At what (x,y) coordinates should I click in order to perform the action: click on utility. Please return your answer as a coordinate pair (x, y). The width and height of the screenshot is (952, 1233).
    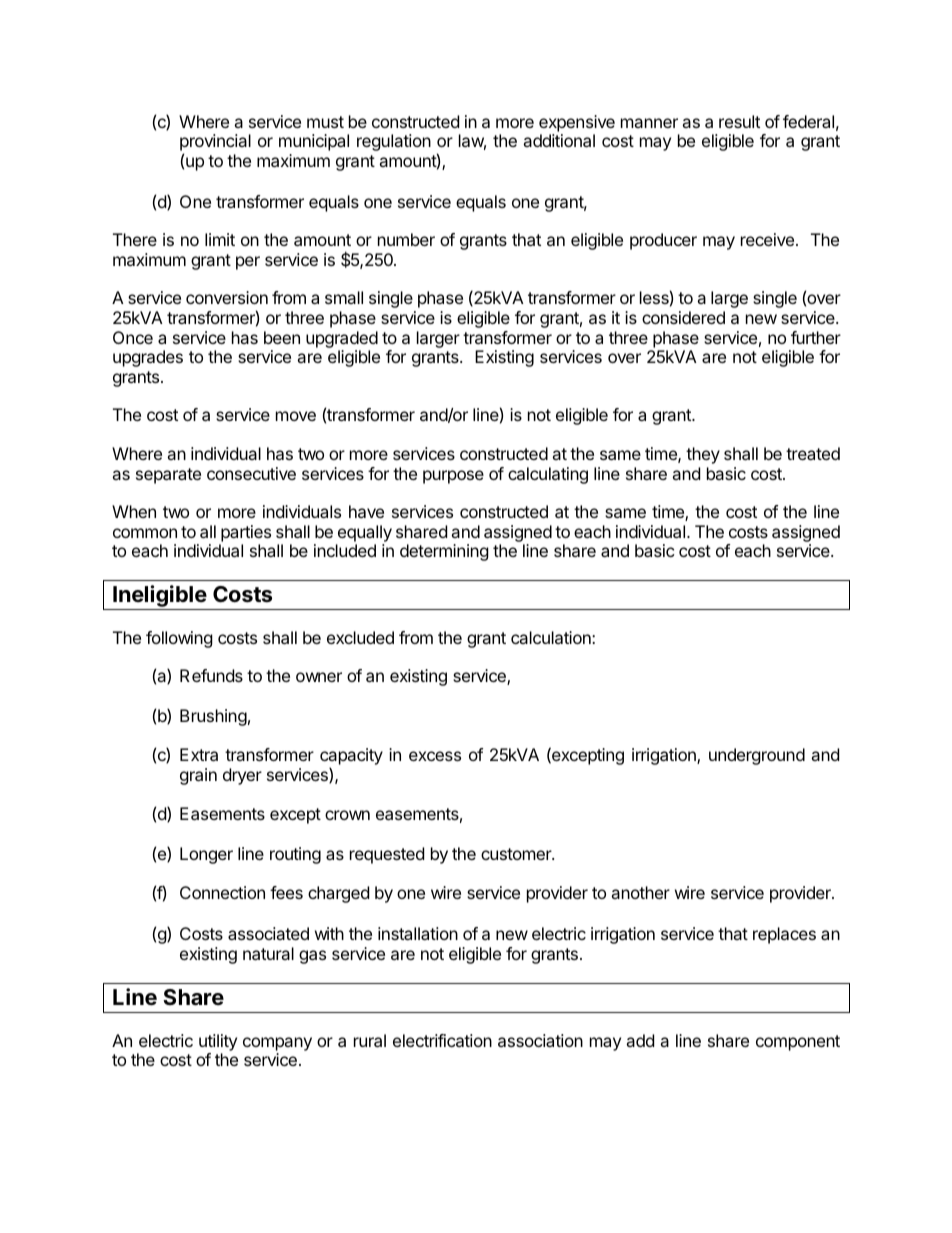
    Looking at the image, I should click on (218, 1042).
